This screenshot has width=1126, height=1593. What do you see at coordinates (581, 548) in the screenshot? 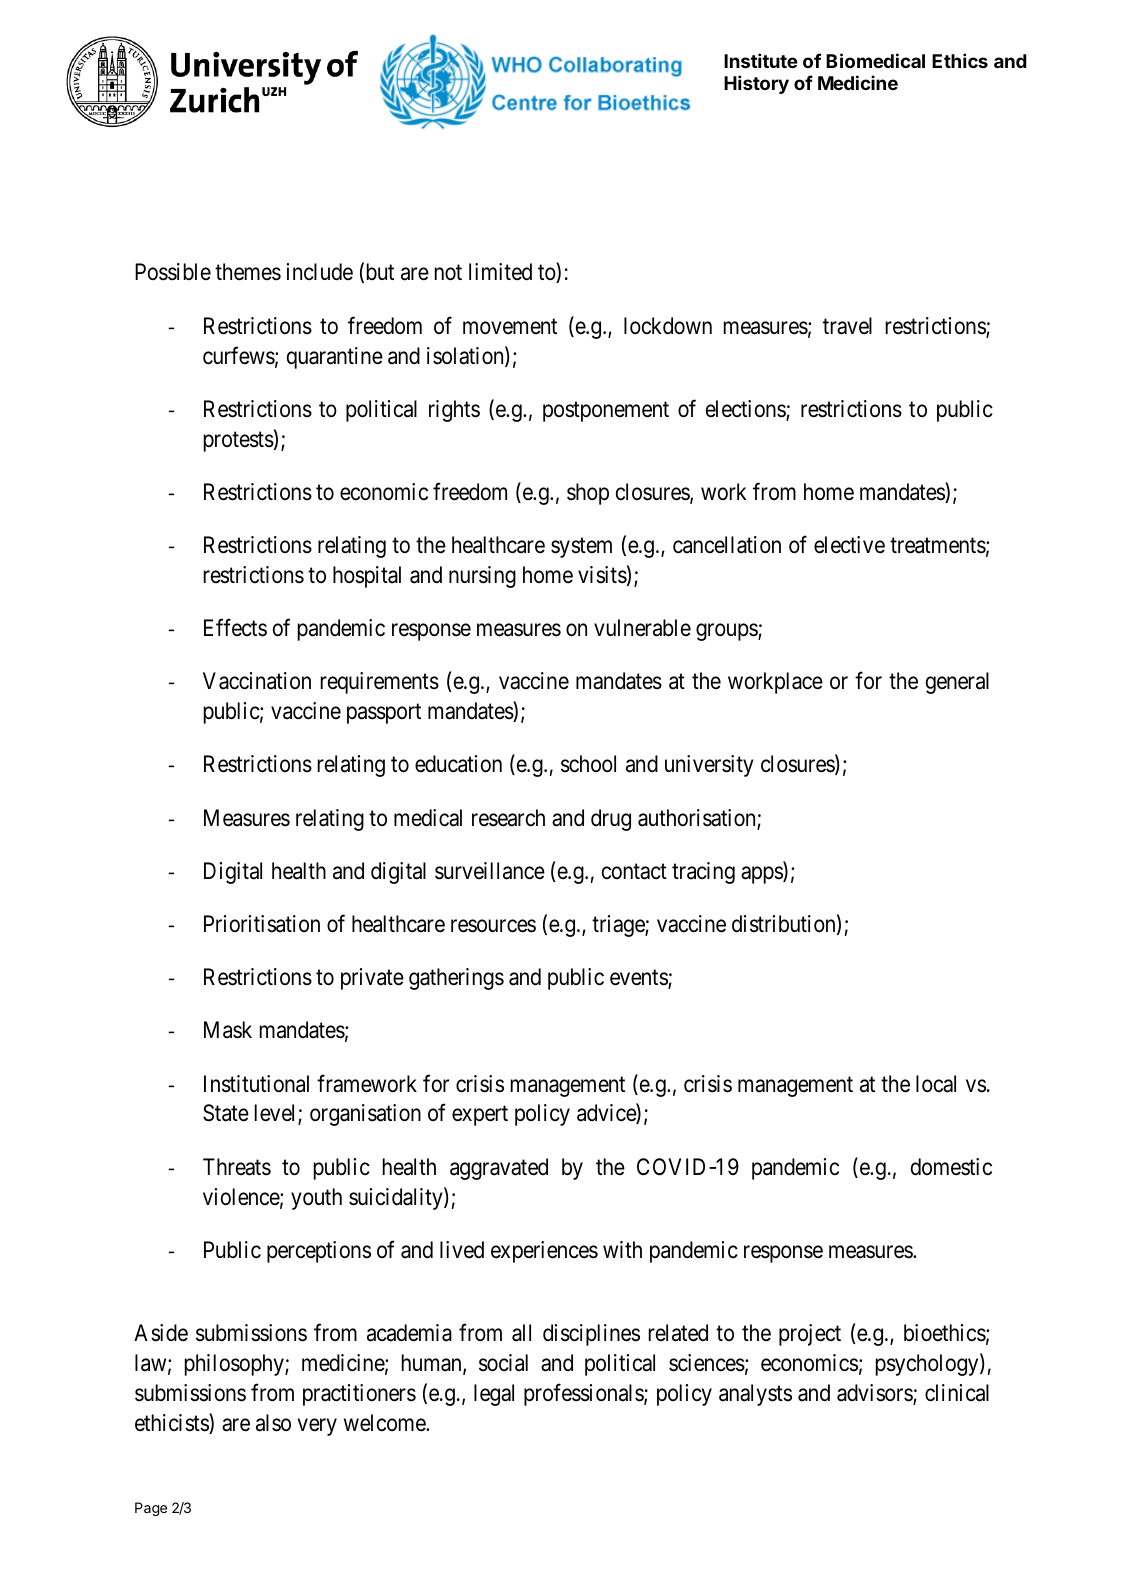
I see `system` at bounding box center [581, 548].
